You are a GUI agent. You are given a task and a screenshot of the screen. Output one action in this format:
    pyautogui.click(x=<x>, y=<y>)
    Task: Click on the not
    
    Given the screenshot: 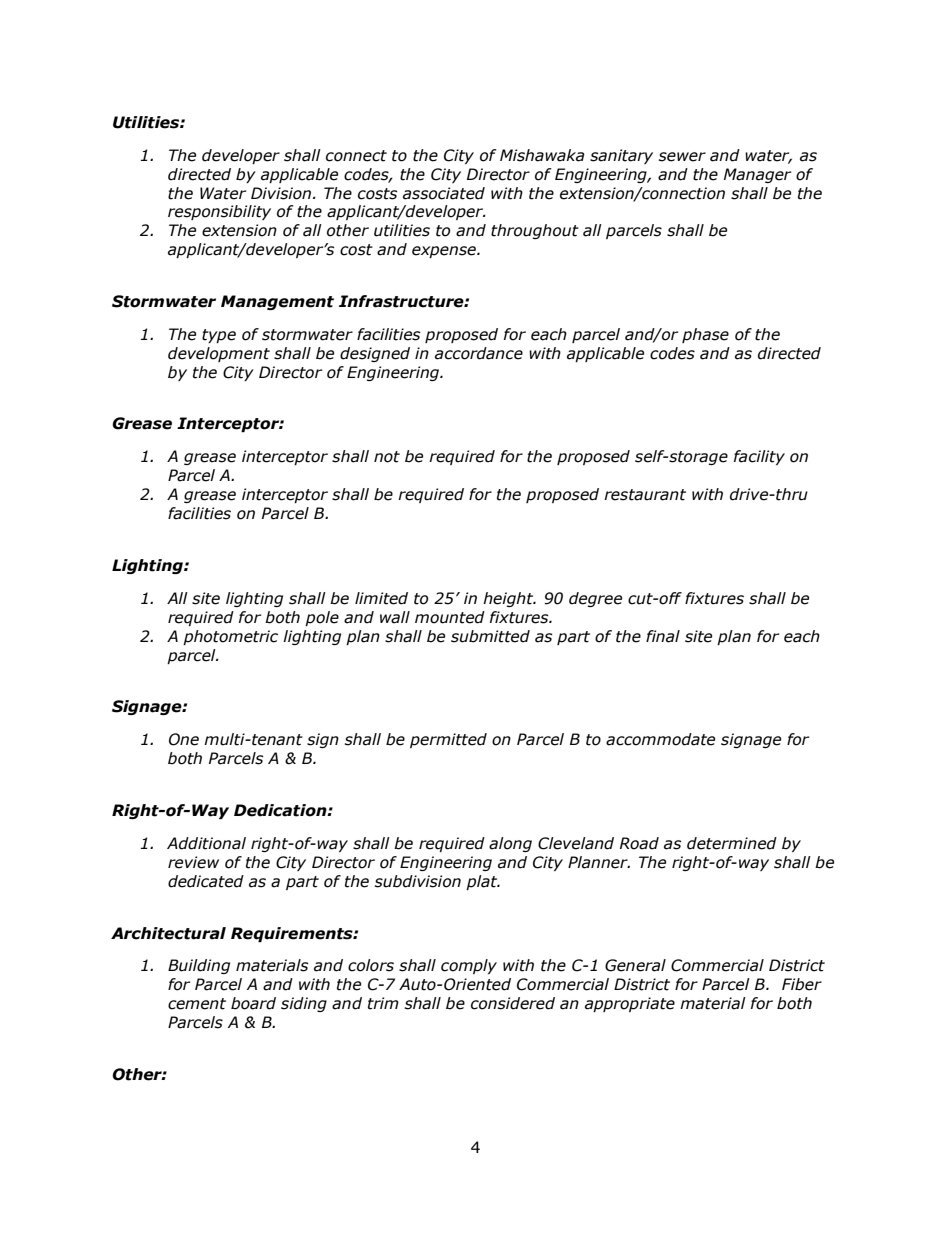 What is the action you would take?
    pyautogui.click(x=387, y=457)
